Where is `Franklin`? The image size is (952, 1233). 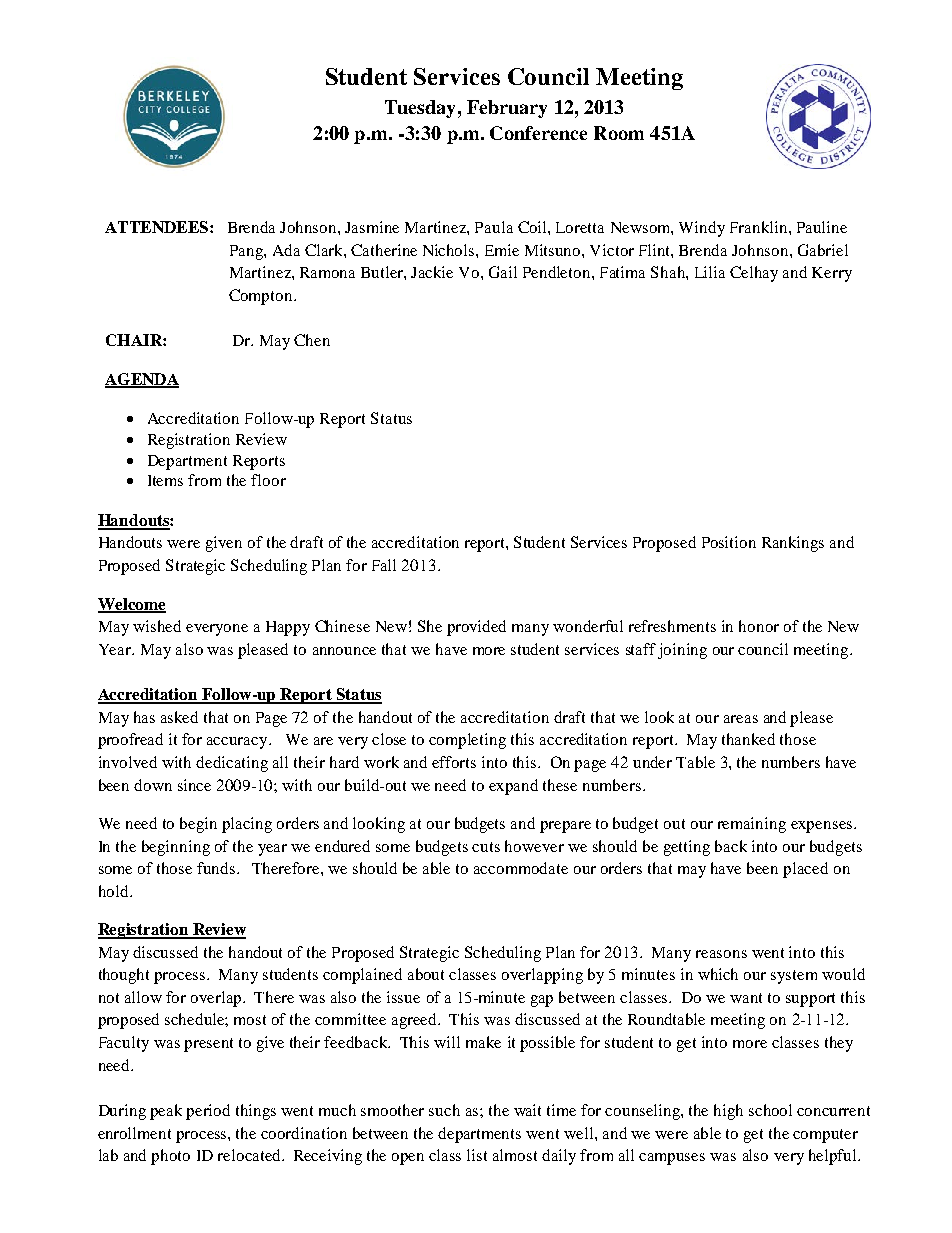 Franklin is located at coordinates (760, 227).
